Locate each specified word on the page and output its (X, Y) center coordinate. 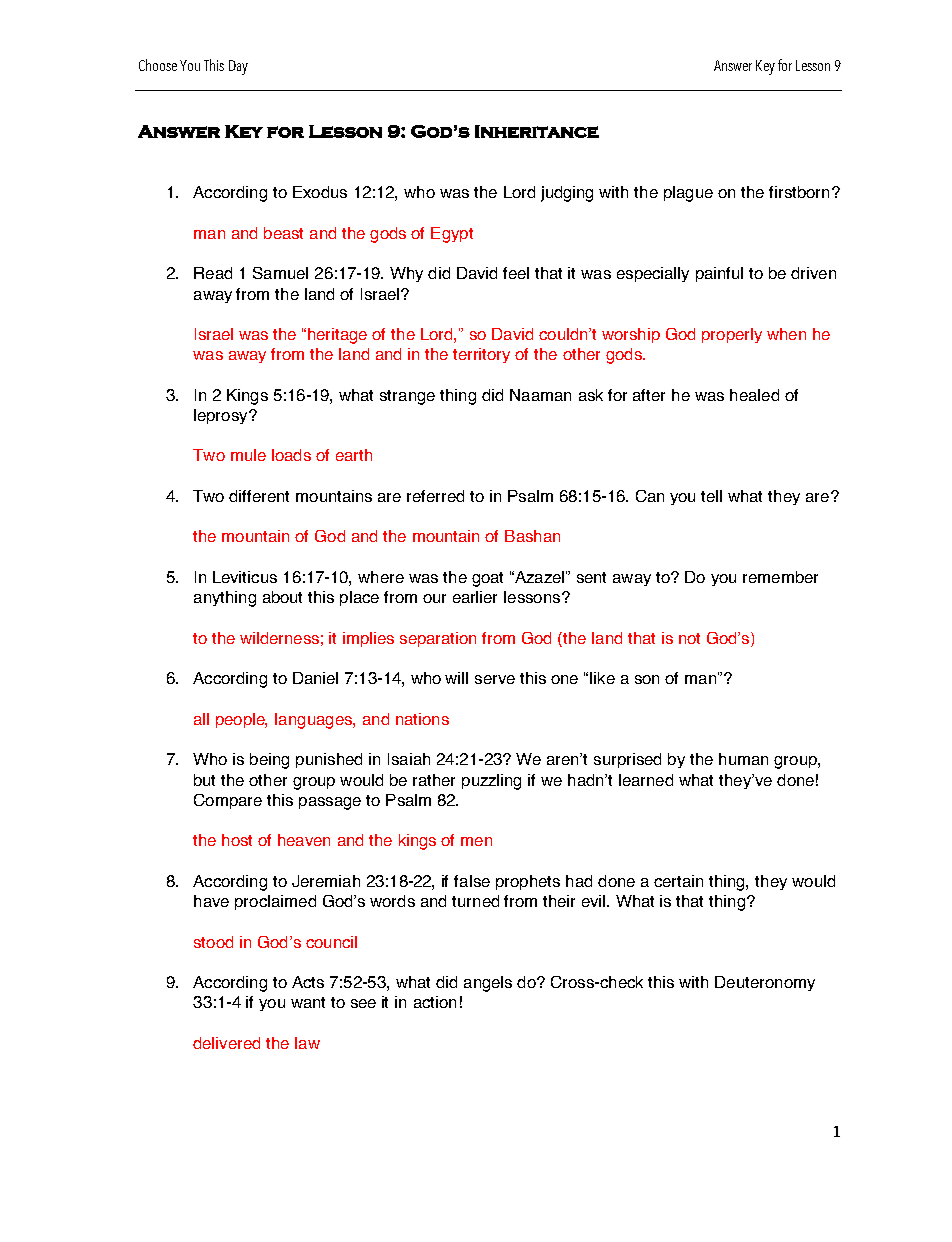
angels (488, 984)
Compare (228, 801)
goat (487, 579)
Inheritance (537, 131)
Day (238, 67)
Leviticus (245, 577)
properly (732, 335)
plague (688, 194)
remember (780, 577)
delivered (226, 1043)
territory (481, 355)
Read (213, 273)
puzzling (491, 782)
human (743, 759)
